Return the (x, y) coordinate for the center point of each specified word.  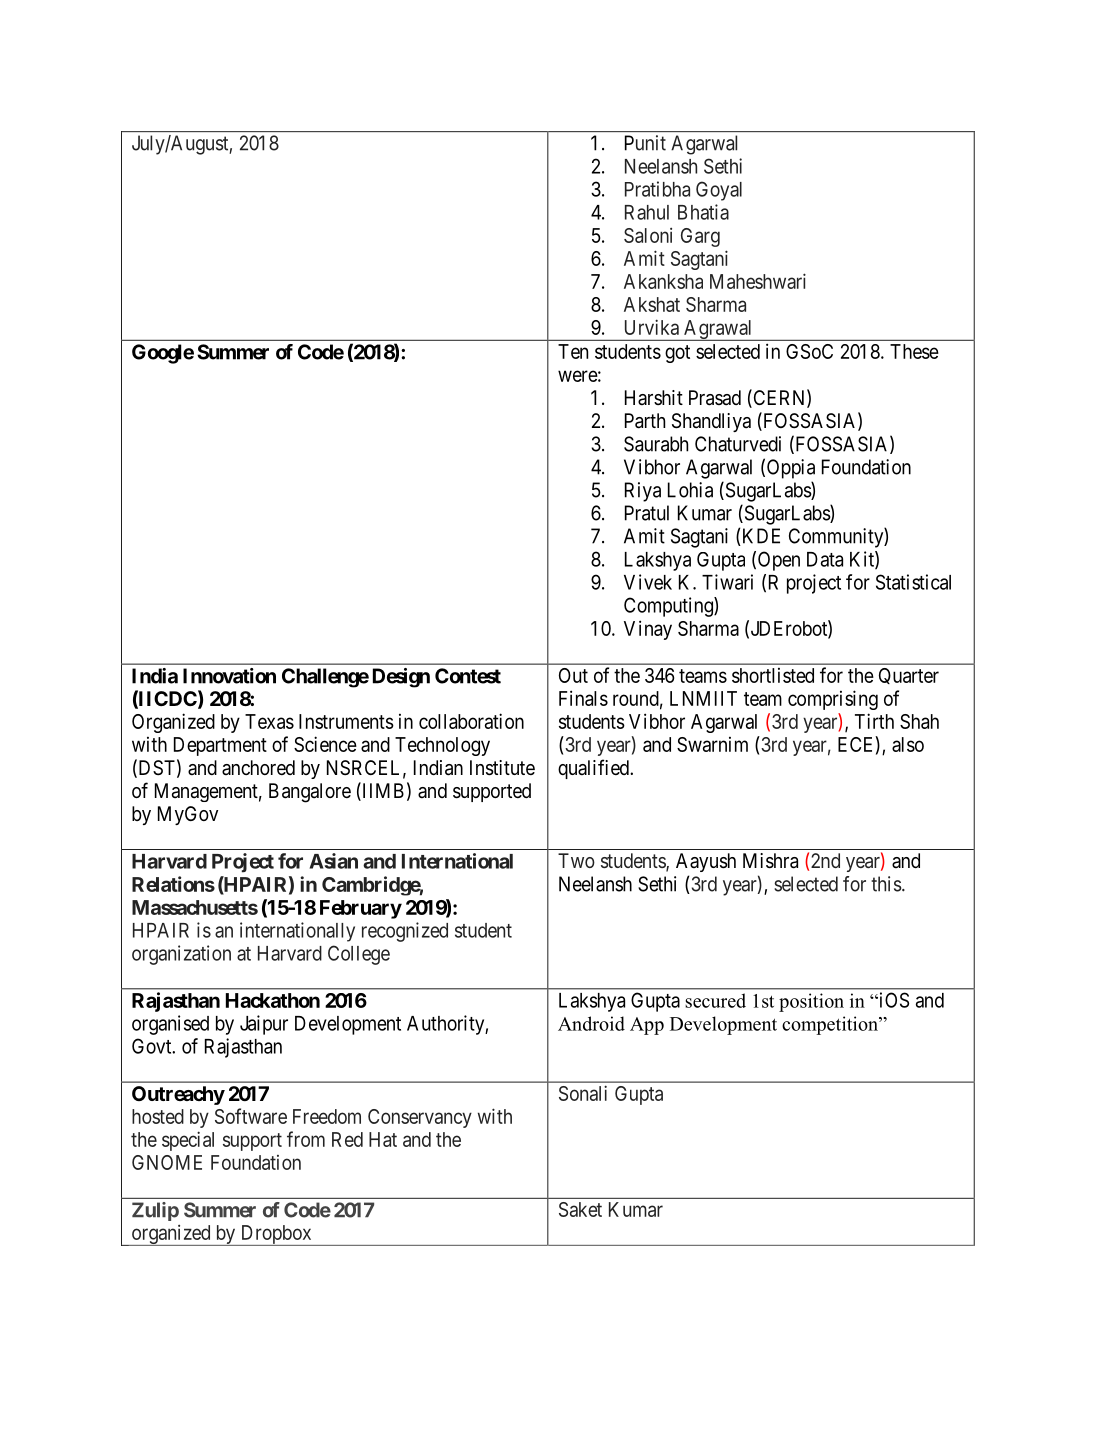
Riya (643, 492)
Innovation (229, 676)
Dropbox (276, 1235)
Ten (573, 351)
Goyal (719, 191)
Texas (269, 721)
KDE (760, 537)
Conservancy (420, 1118)
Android (591, 1023)
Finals (583, 698)
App (647, 1026)
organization (181, 955)
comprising (833, 700)
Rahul (647, 212)
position (811, 1002)
